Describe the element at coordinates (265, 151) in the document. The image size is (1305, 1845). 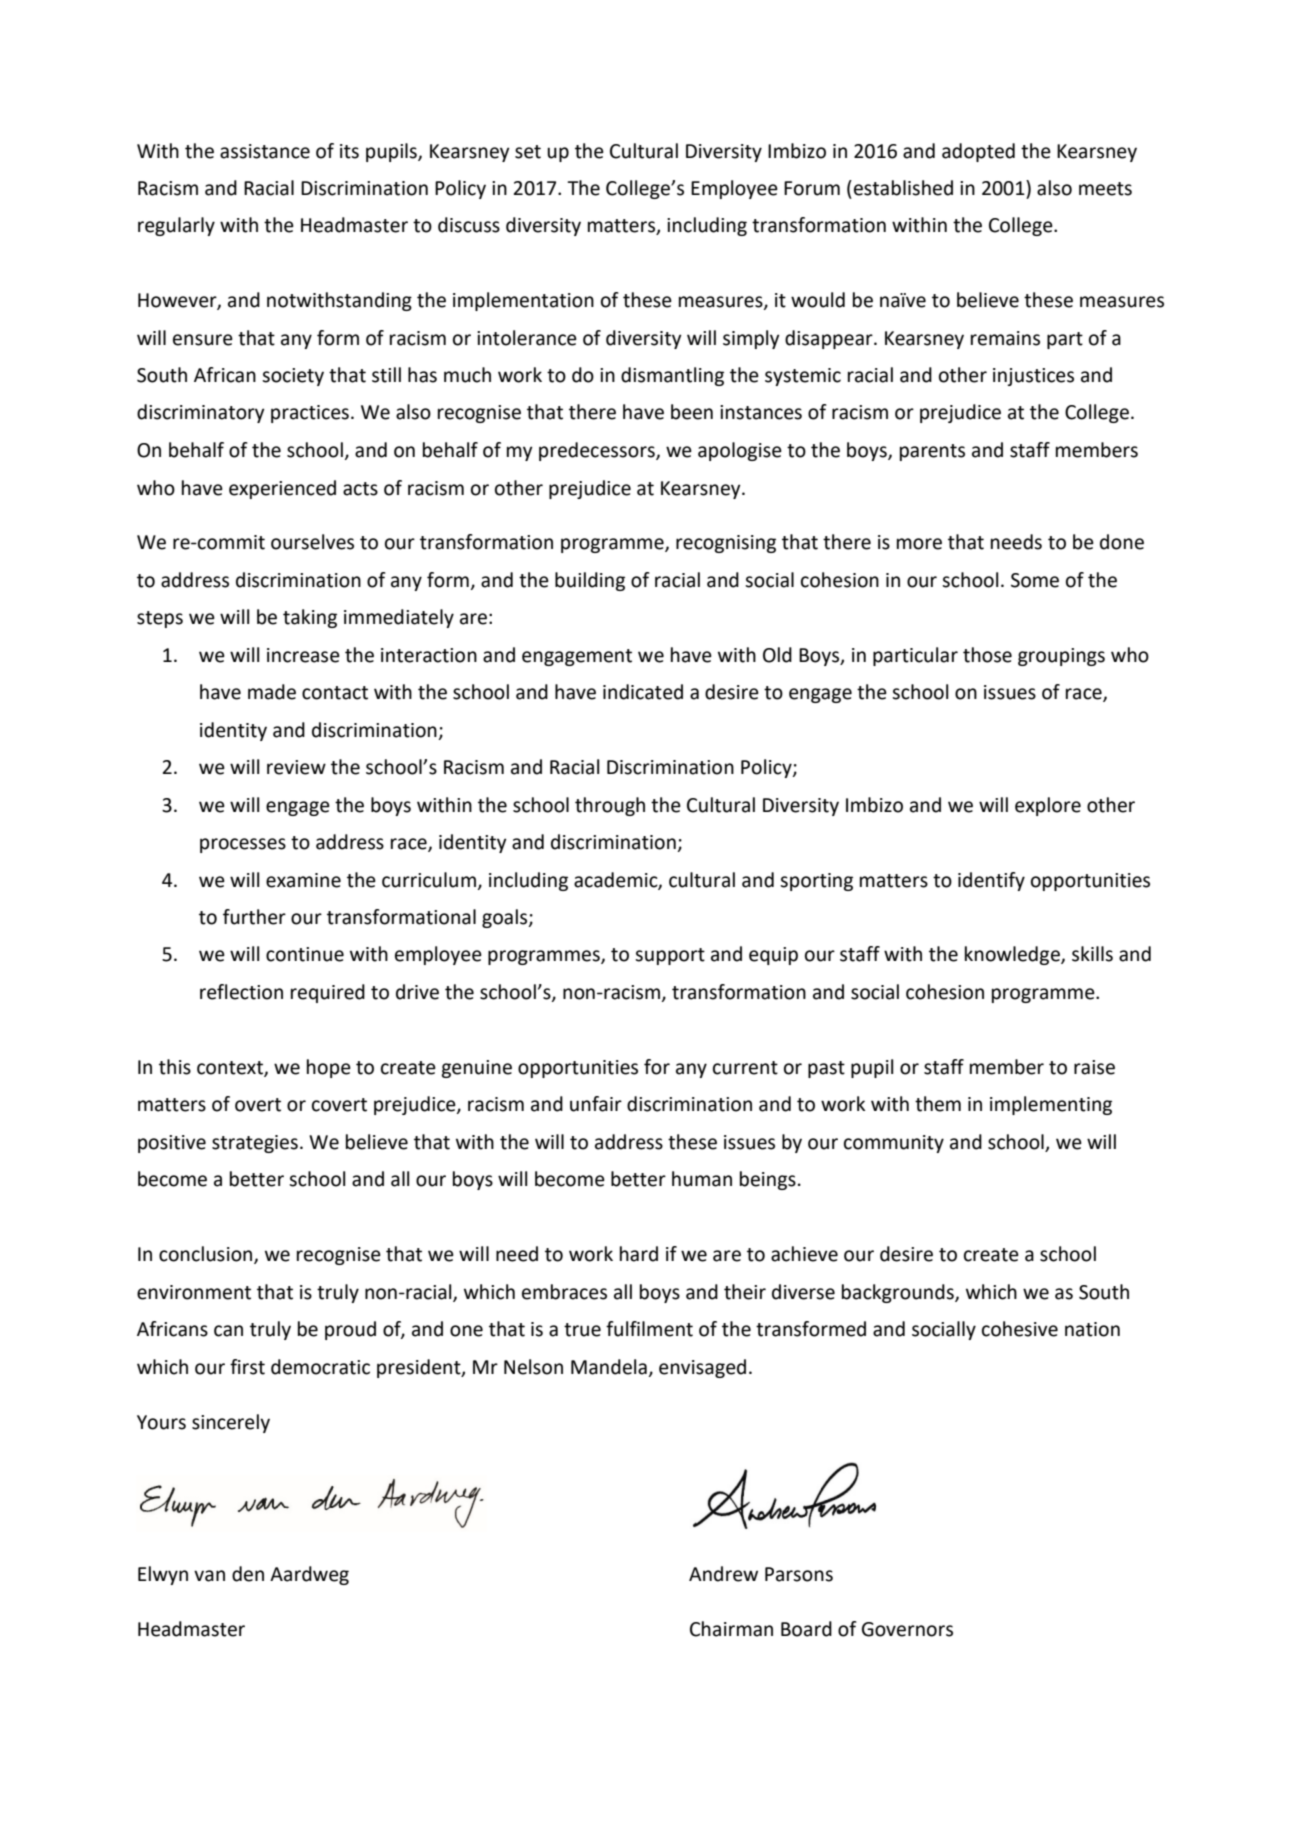
I see `assistance` at that location.
